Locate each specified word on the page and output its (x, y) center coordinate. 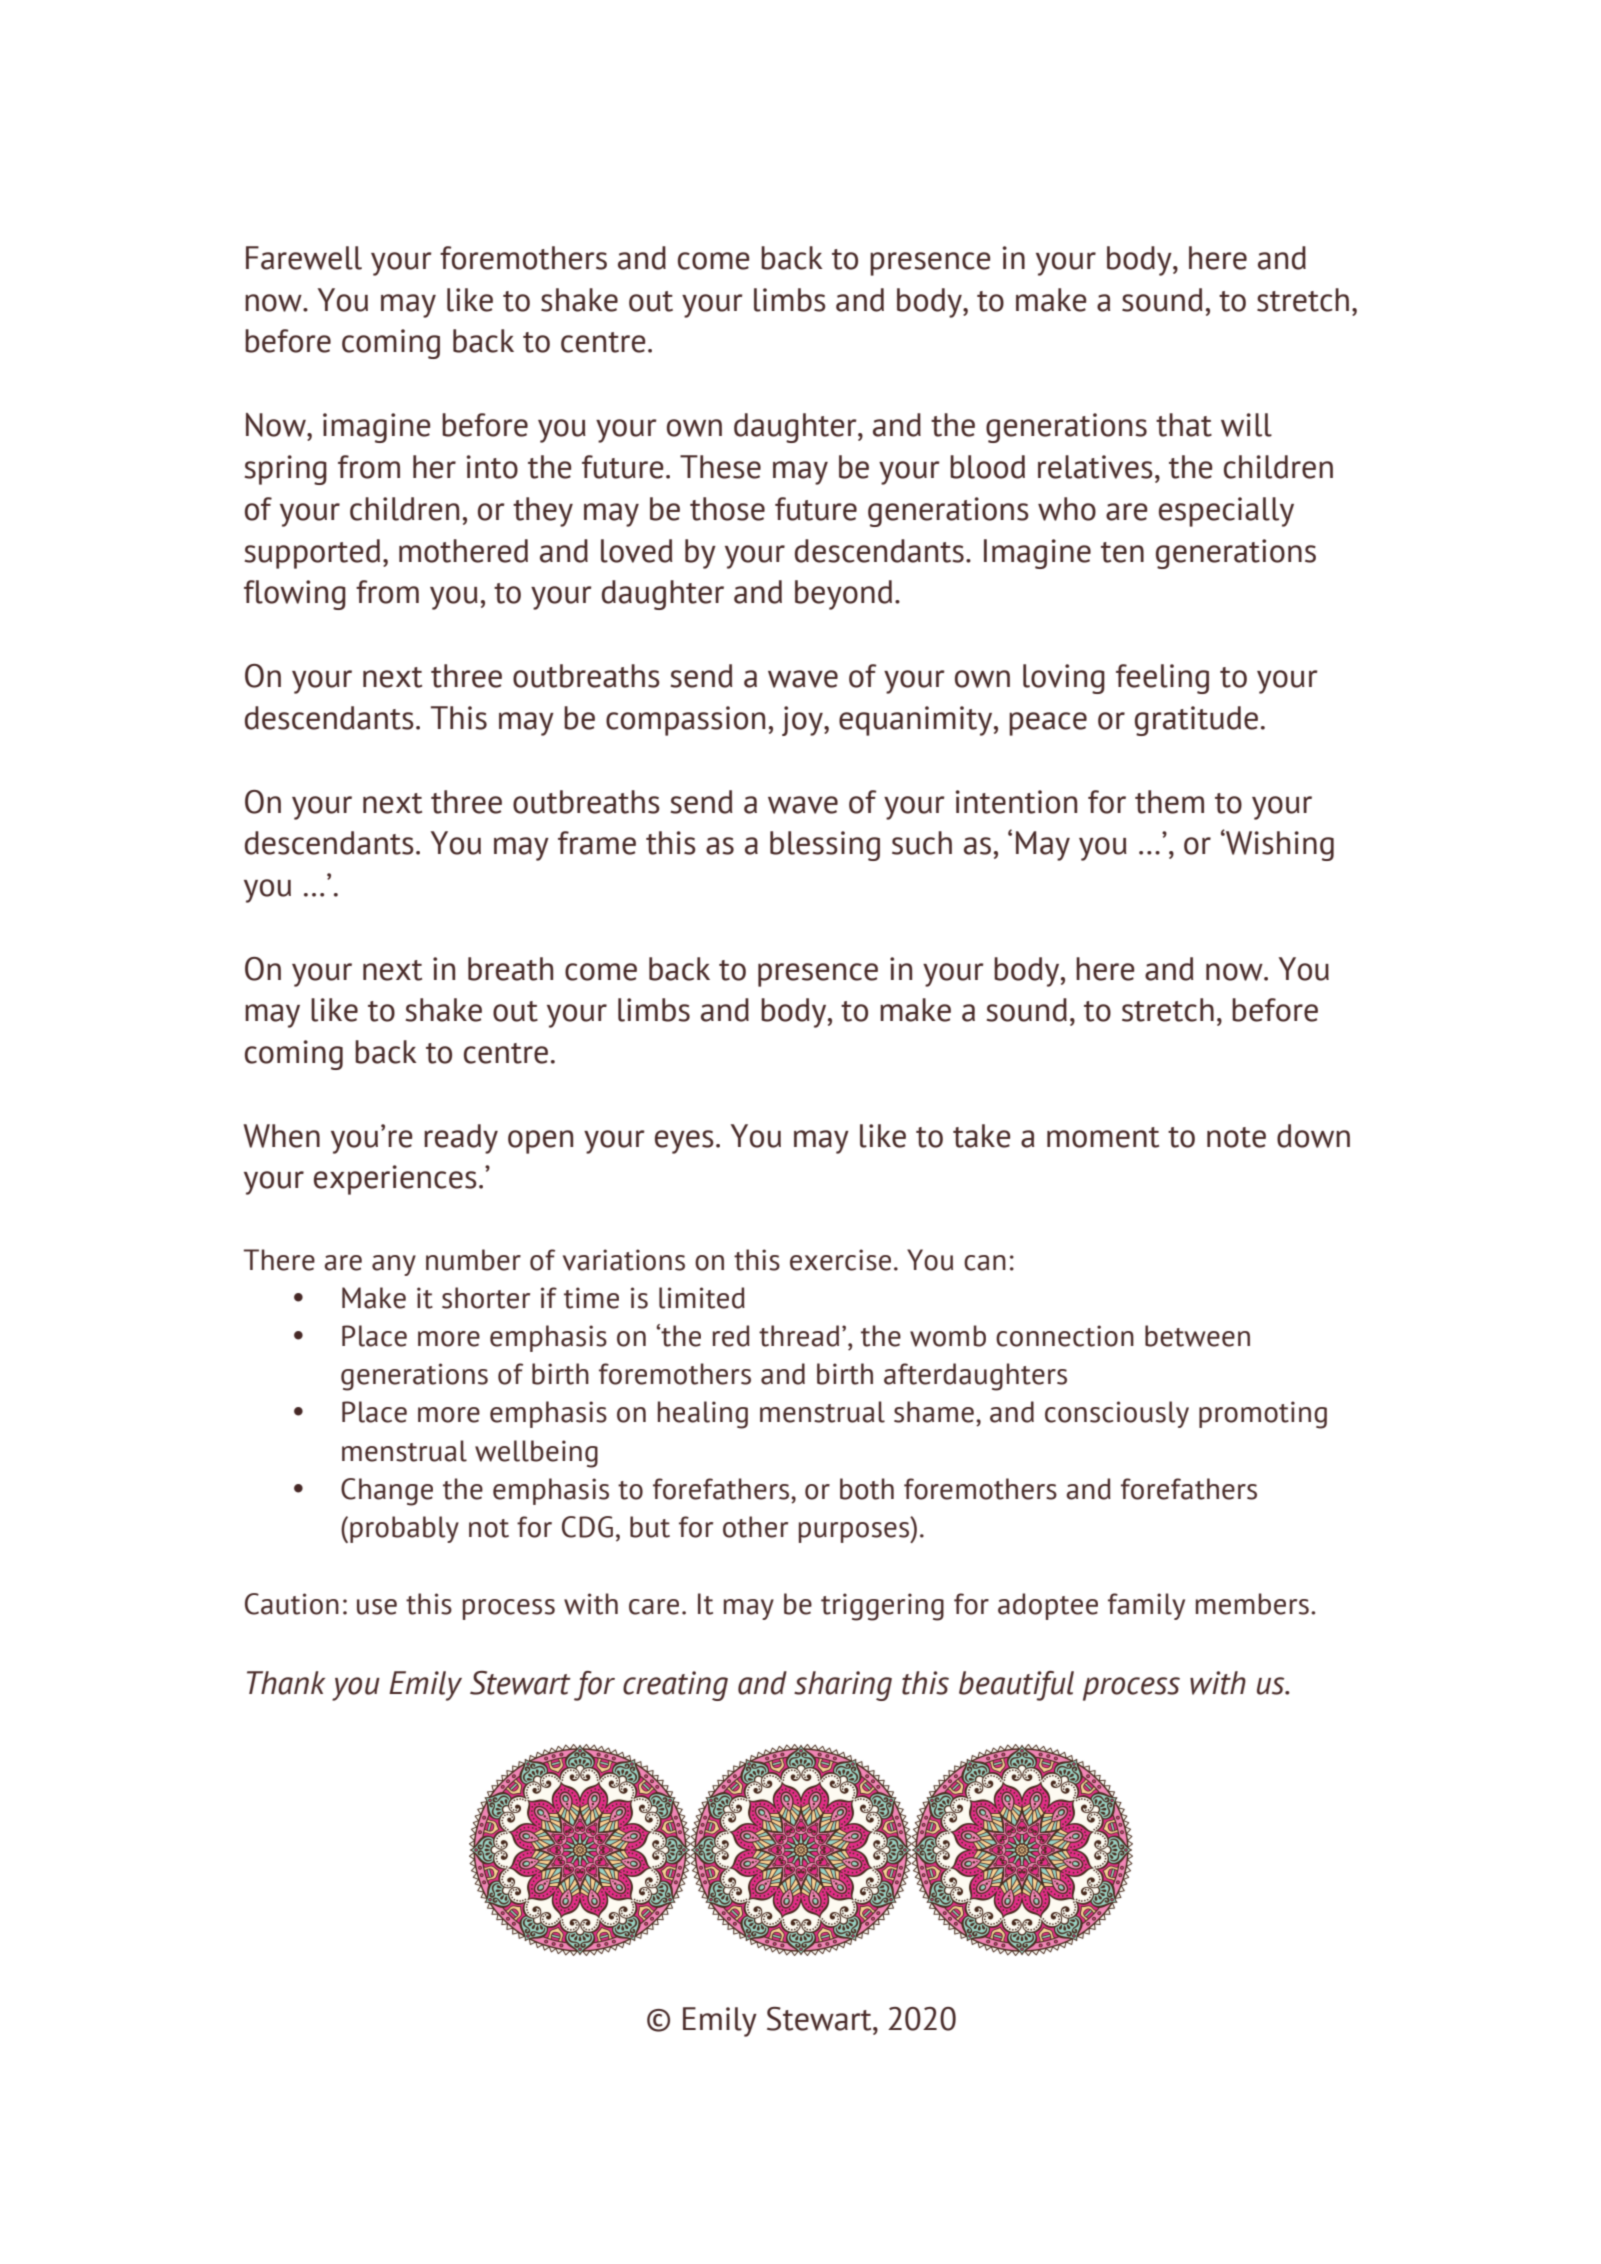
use (377, 1607)
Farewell (304, 258)
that (1184, 425)
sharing (843, 1686)
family (1146, 1606)
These (720, 467)
